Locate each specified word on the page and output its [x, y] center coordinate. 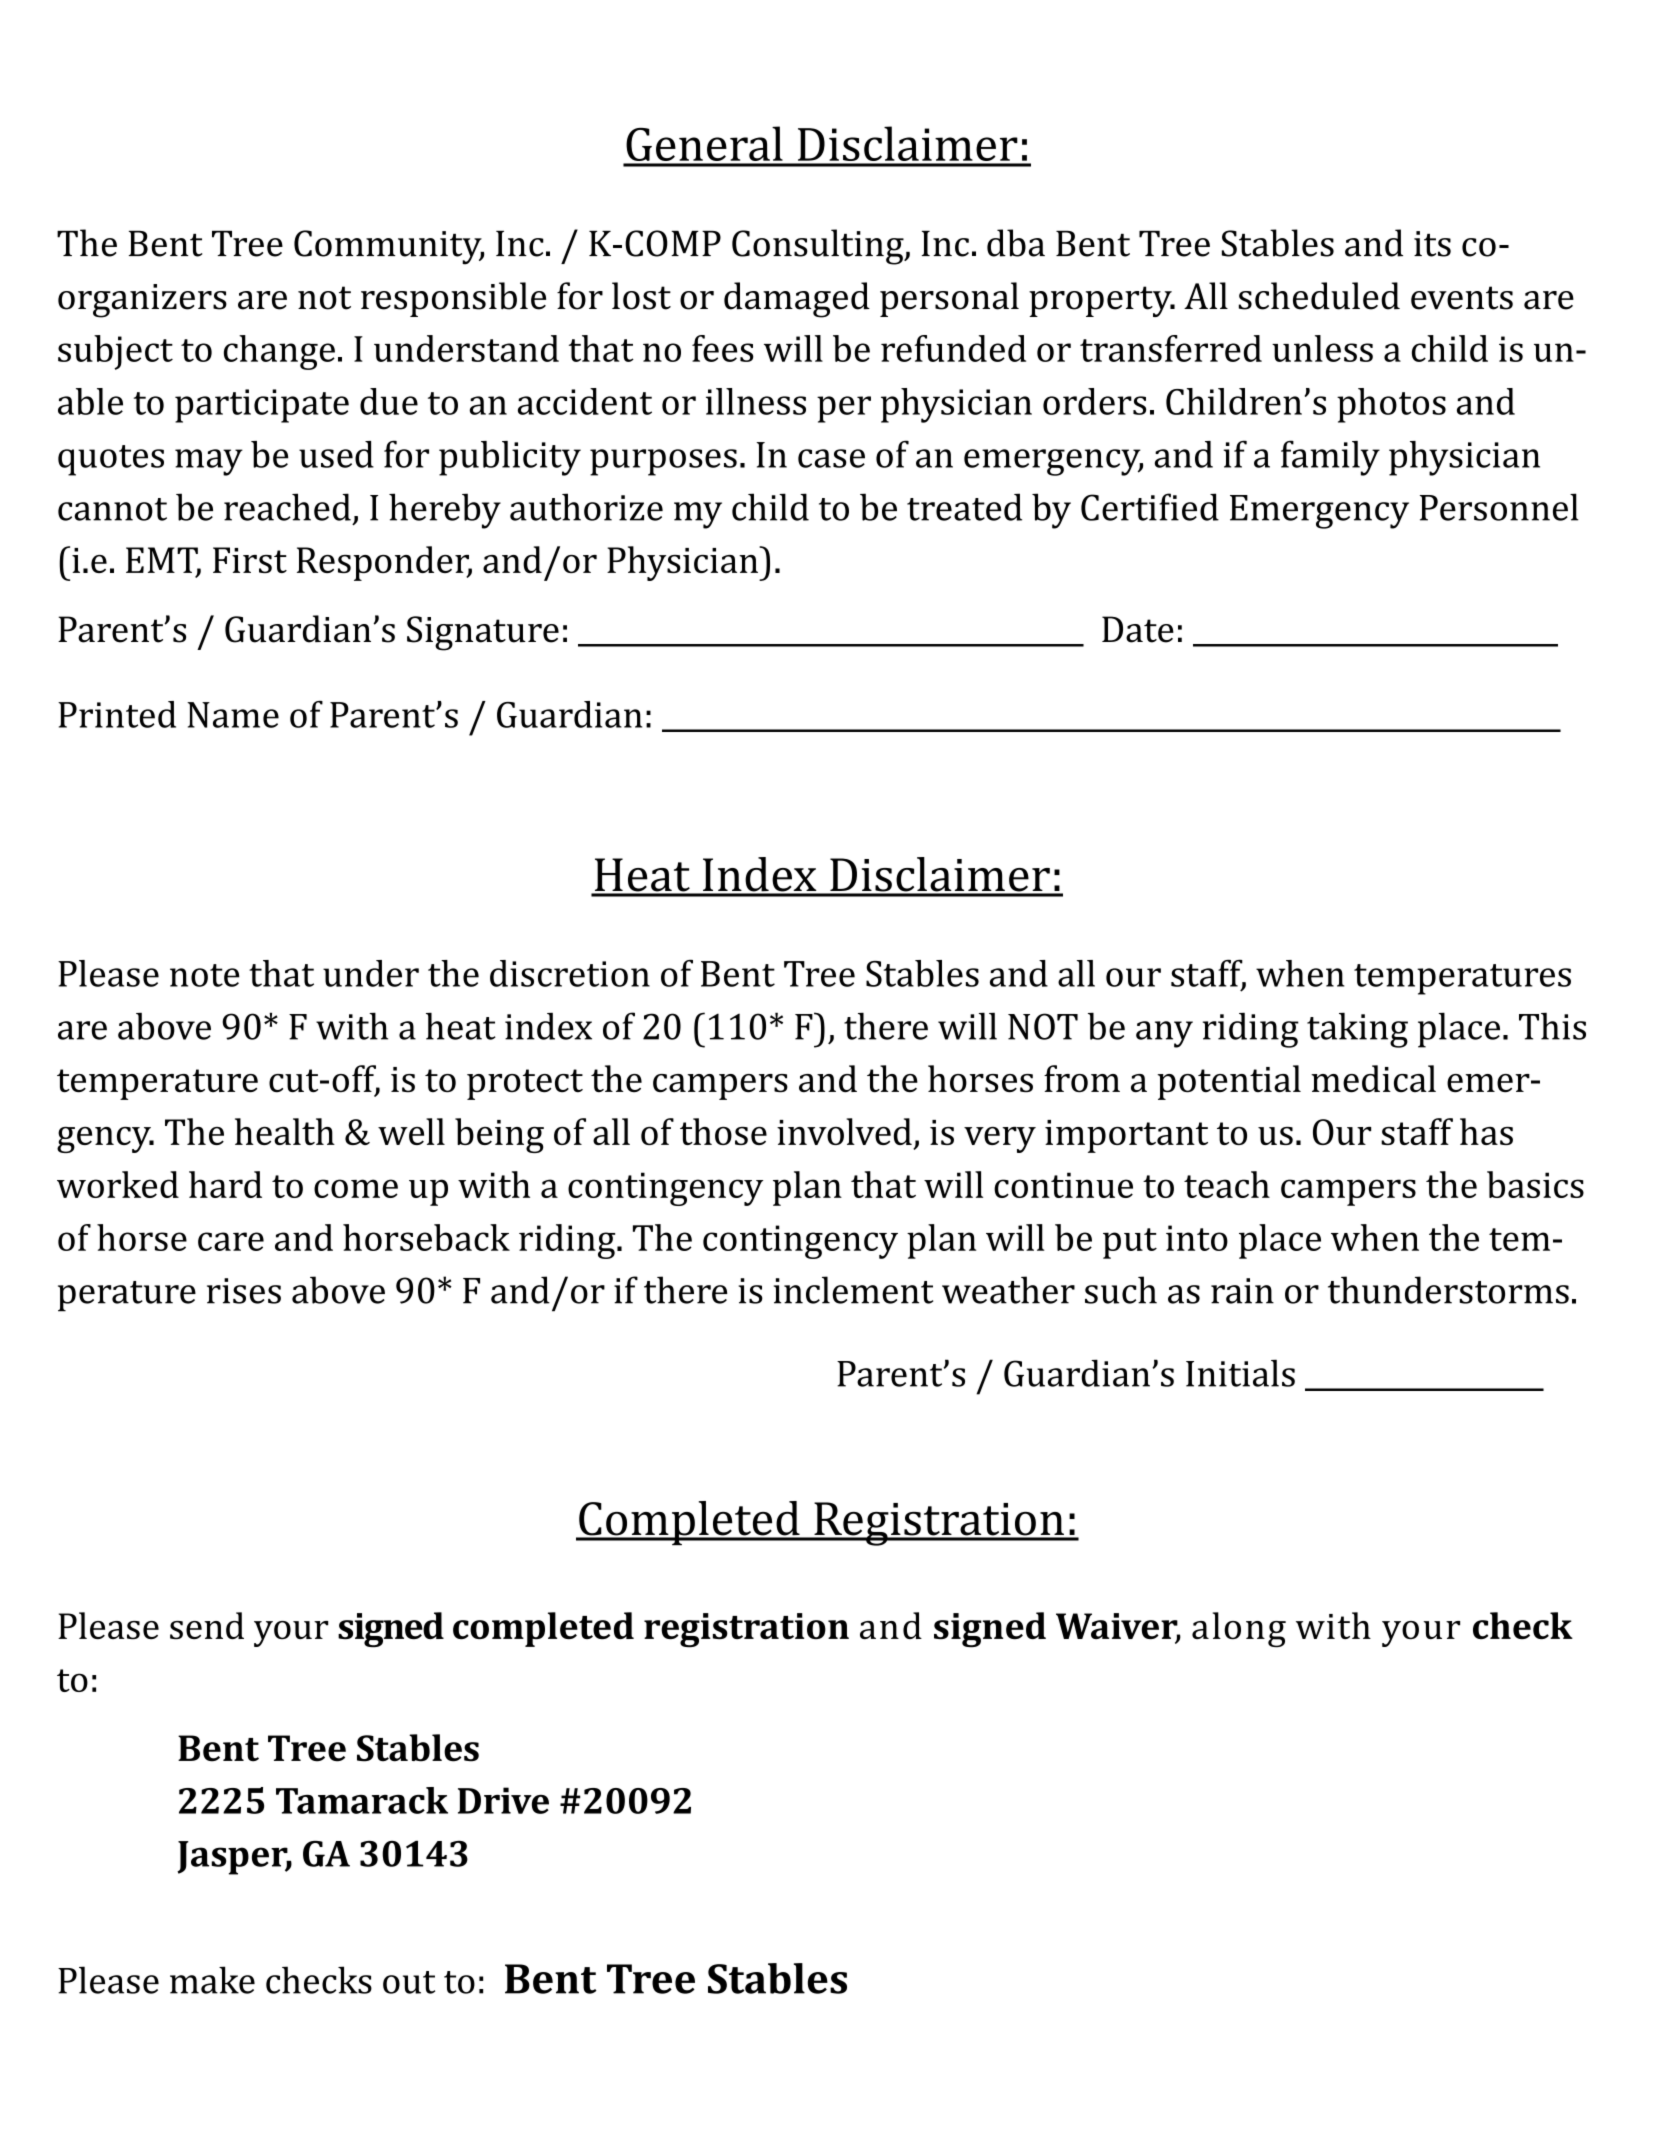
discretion [570, 973]
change [279, 352]
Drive [503, 1800]
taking [1357, 1030]
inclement [853, 1290]
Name [233, 715]
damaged [797, 300]
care [231, 1241]
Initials [1240, 1373]
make [212, 1980]
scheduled [1319, 296]
